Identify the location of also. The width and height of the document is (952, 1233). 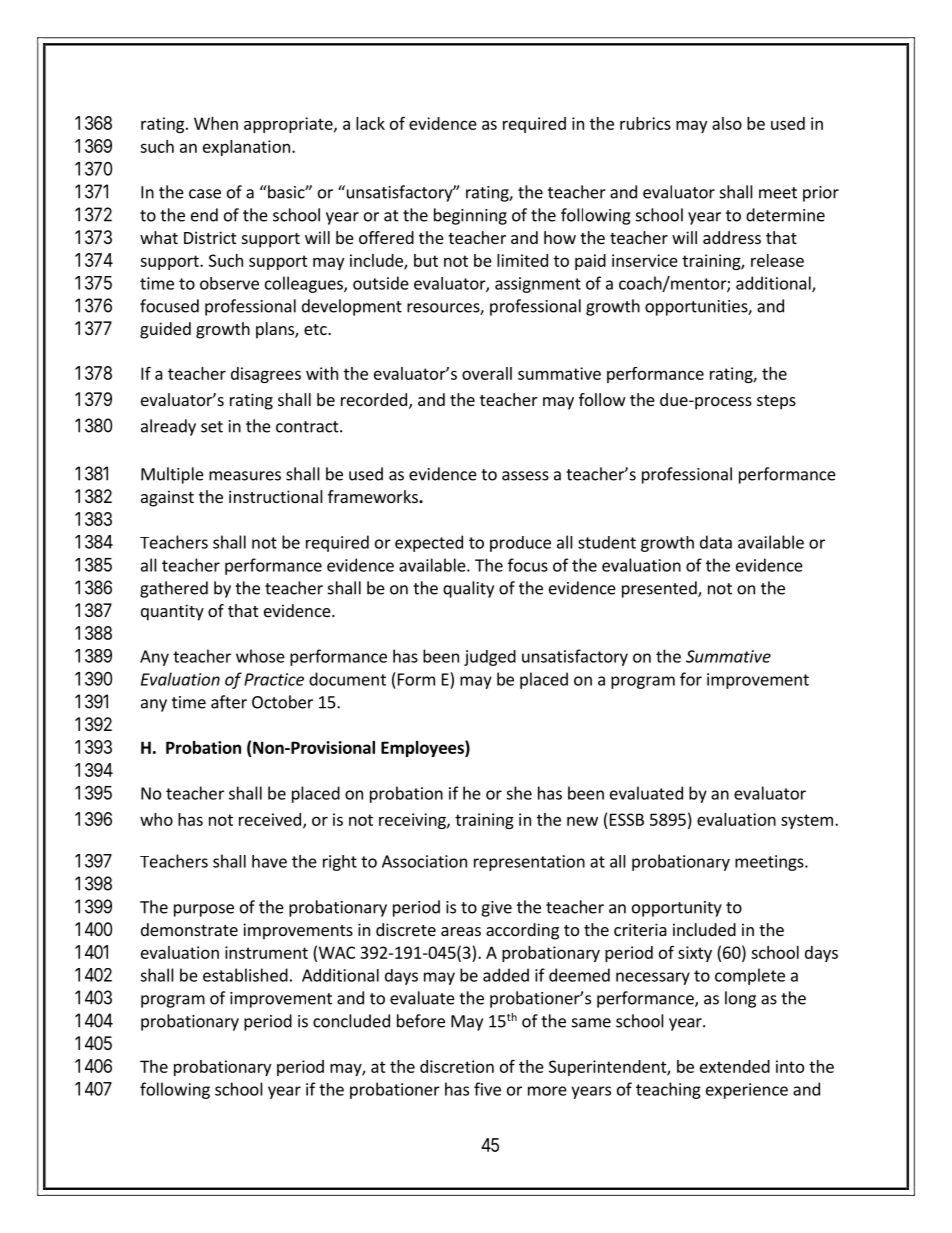
(727, 123).
